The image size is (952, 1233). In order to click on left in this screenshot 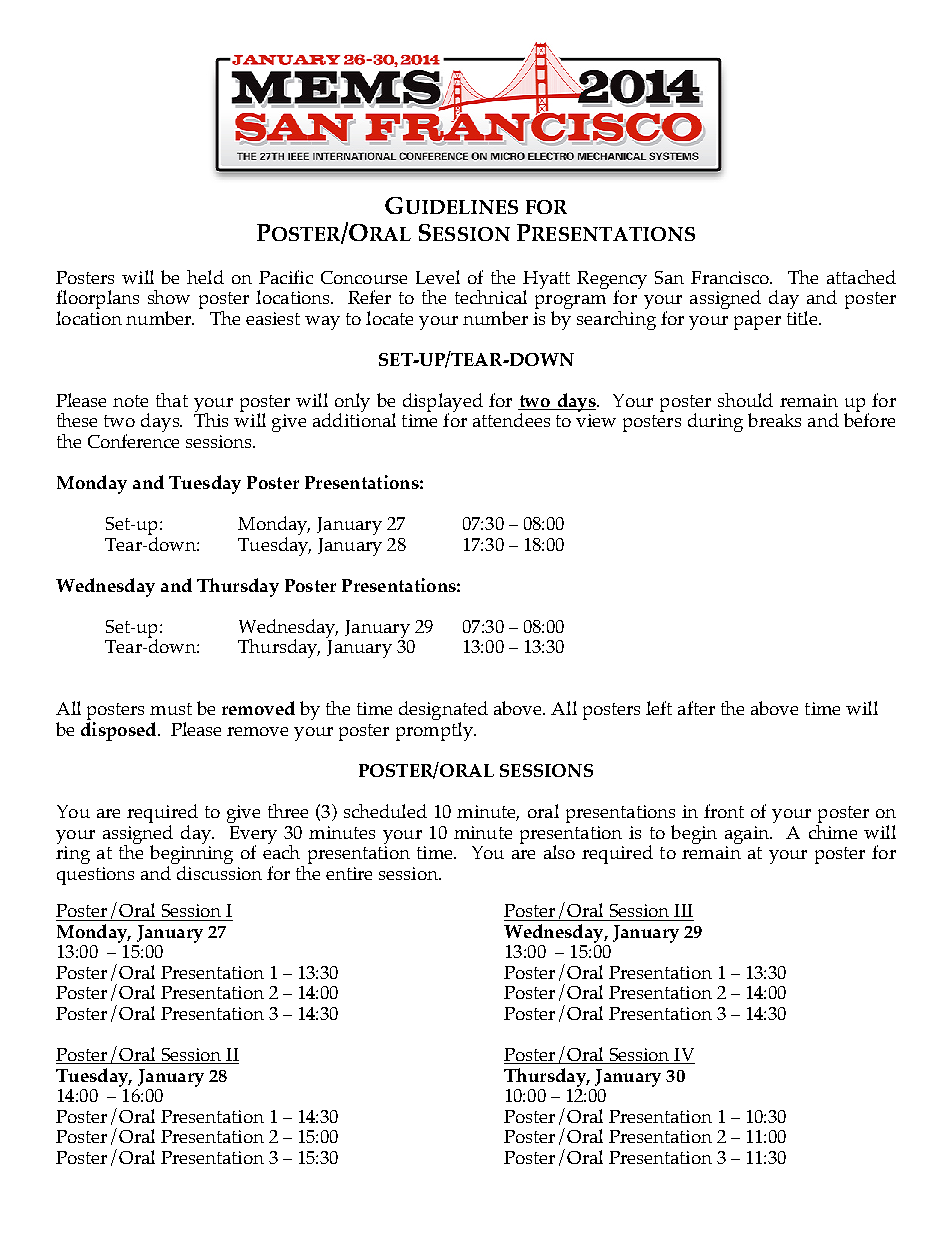, I will do `click(659, 708)`.
